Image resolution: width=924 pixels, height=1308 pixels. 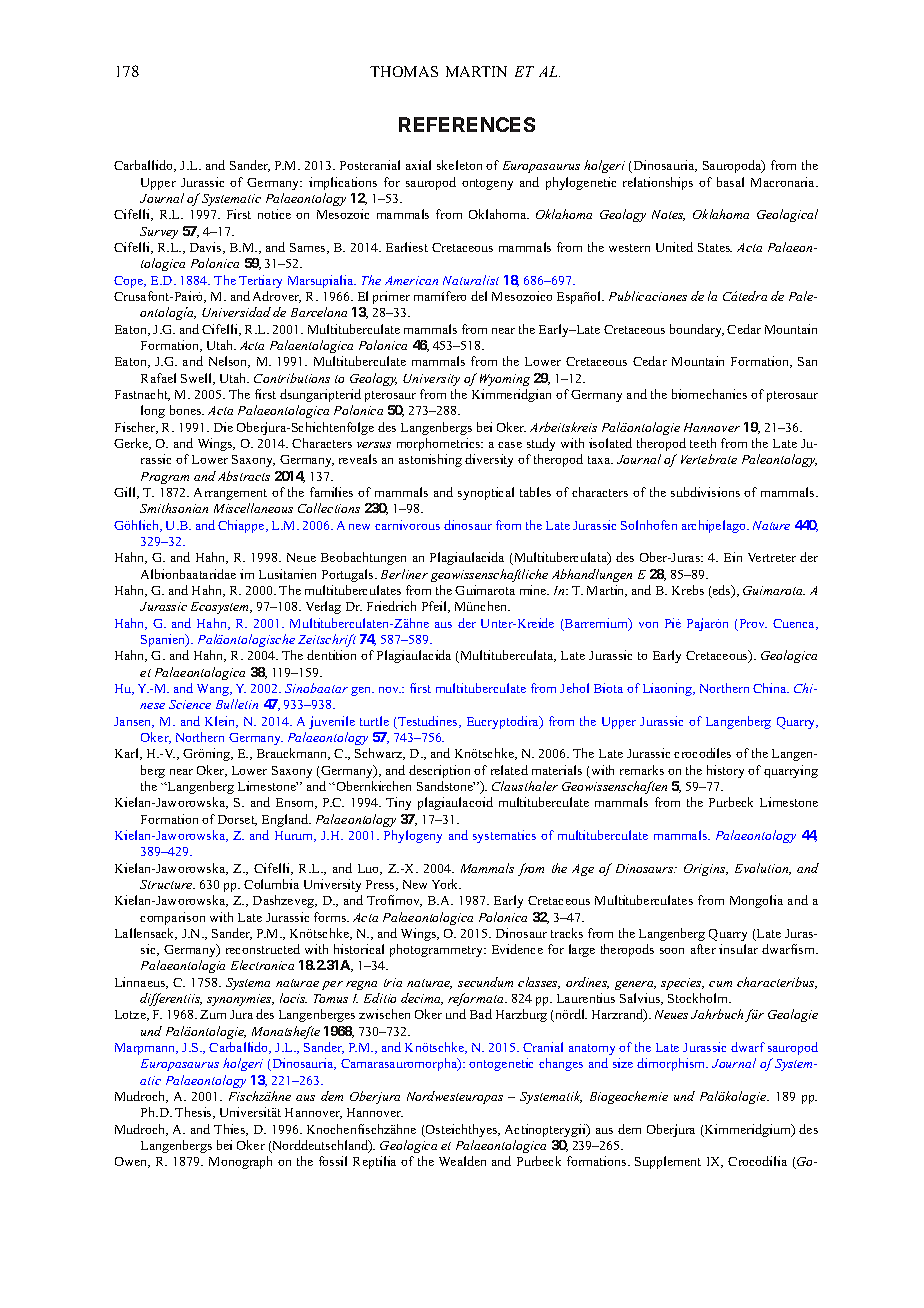 I want to click on Friedrich, so click(x=391, y=606).
